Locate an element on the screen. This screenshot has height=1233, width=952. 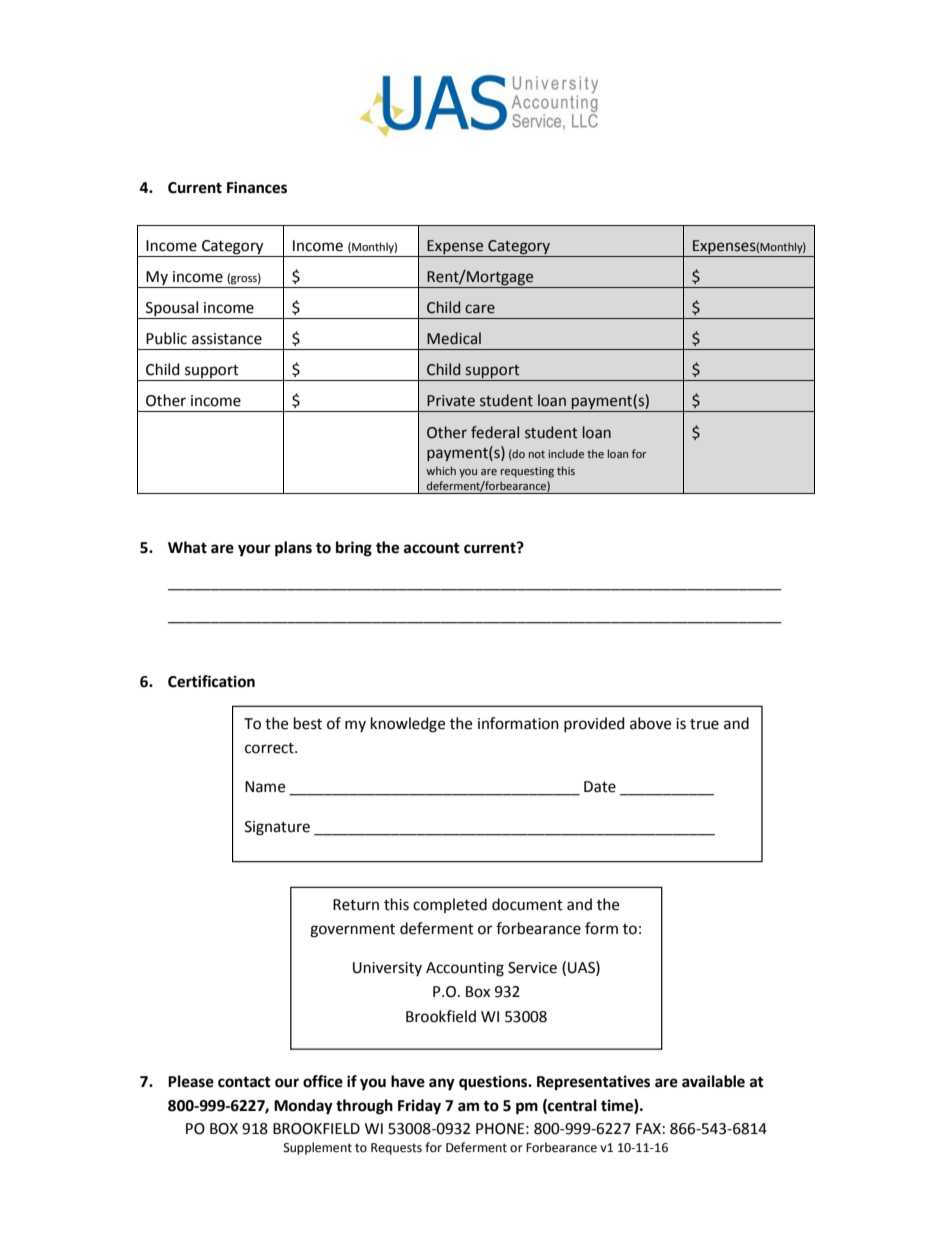
Medical is located at coordinates (454, 338).
